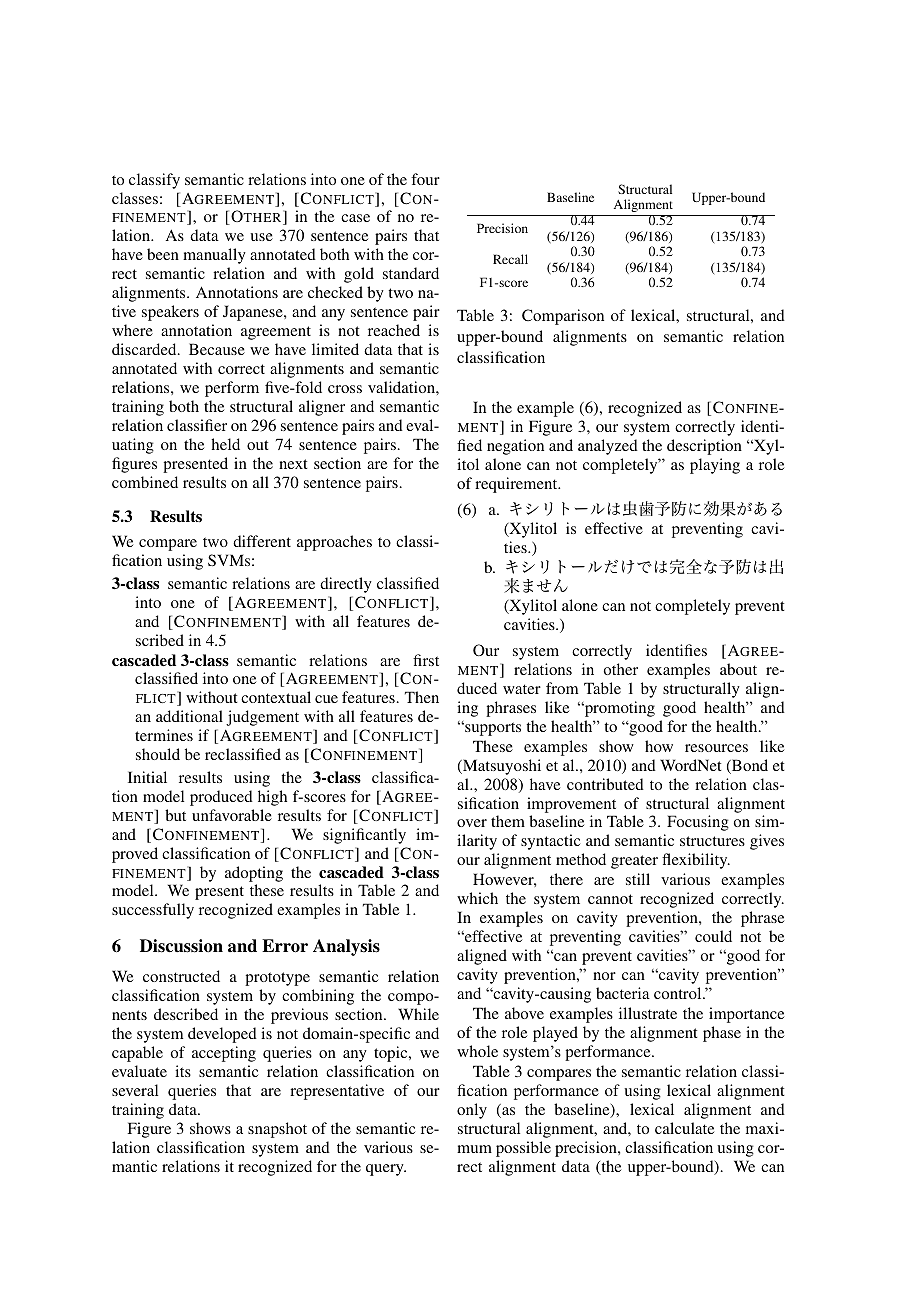 The width and height of the page is (924, 1308). What do you see at coordinates (477, 898) in the page?
I see `which` at bounding box center [477, 898].
